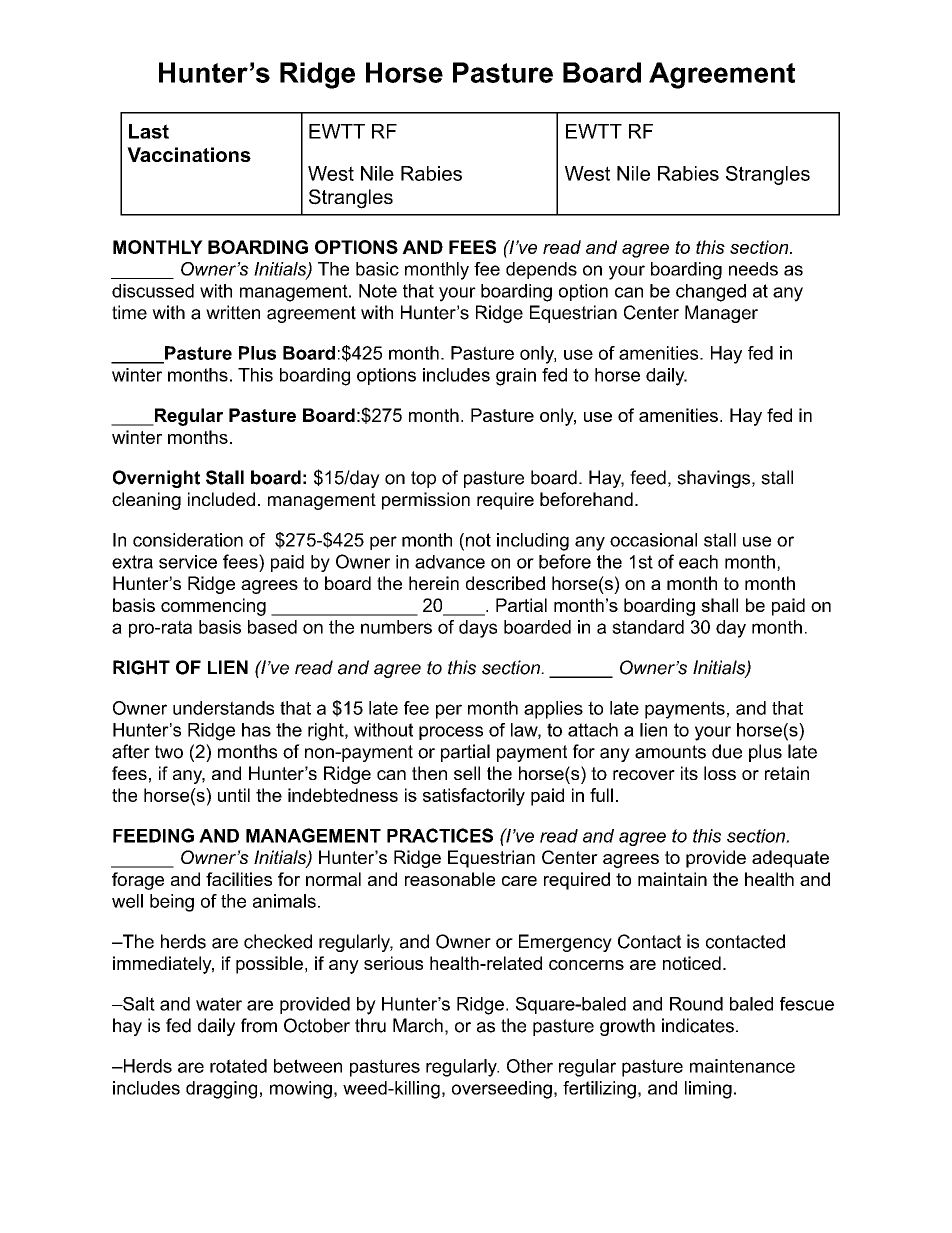 The width and height of the image is (952, 1233). What do you see at coordinates (719, 605) in the image?
I see `shall` at bounding box center [719, 605].
